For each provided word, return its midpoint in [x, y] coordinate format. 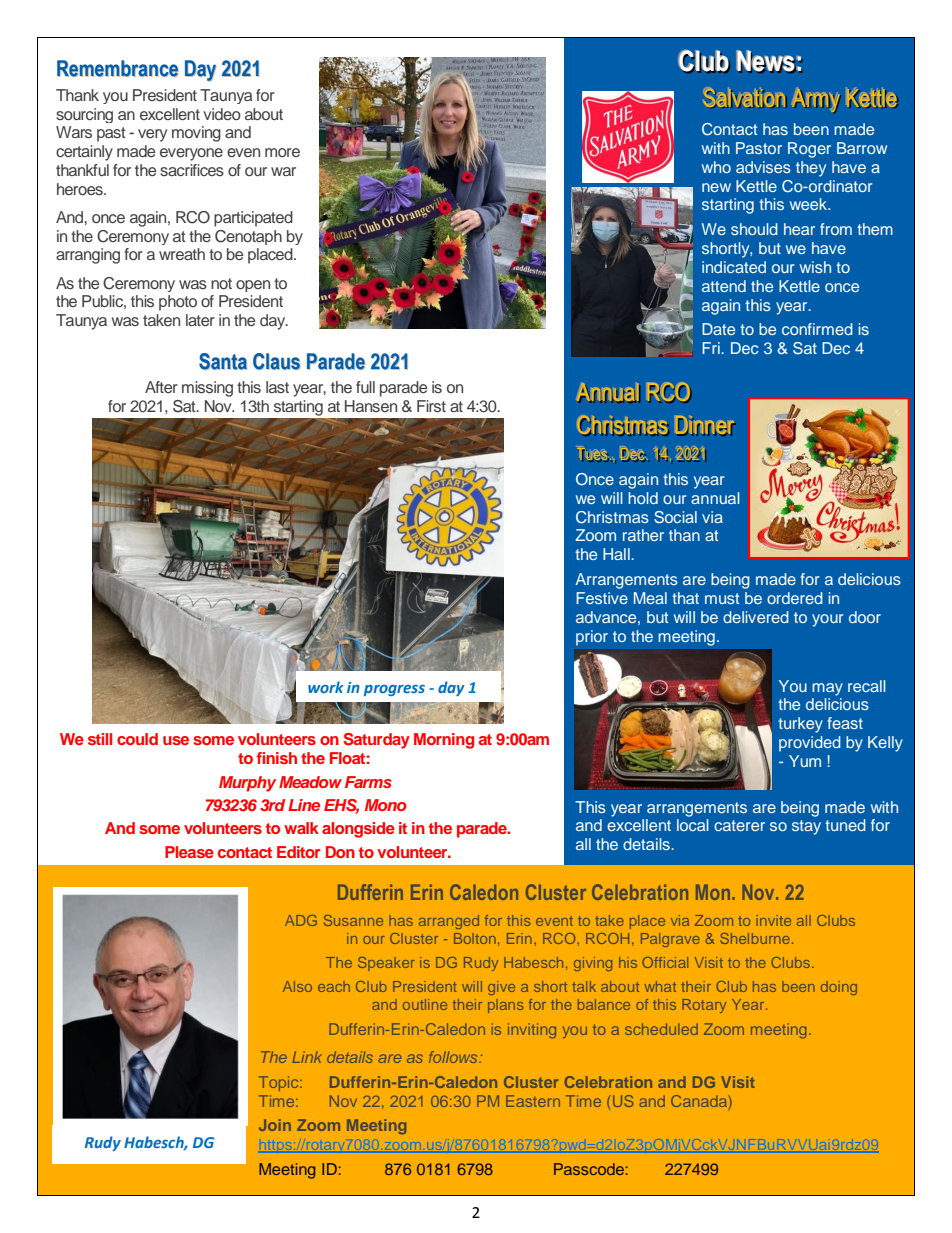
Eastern [533, 1101]
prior [592, 638]
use [176, 740]
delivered [756, 617]
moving [196, 134]
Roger [809, 150]
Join [275, 1125]
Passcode [589, 1169]
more [282, 152]
